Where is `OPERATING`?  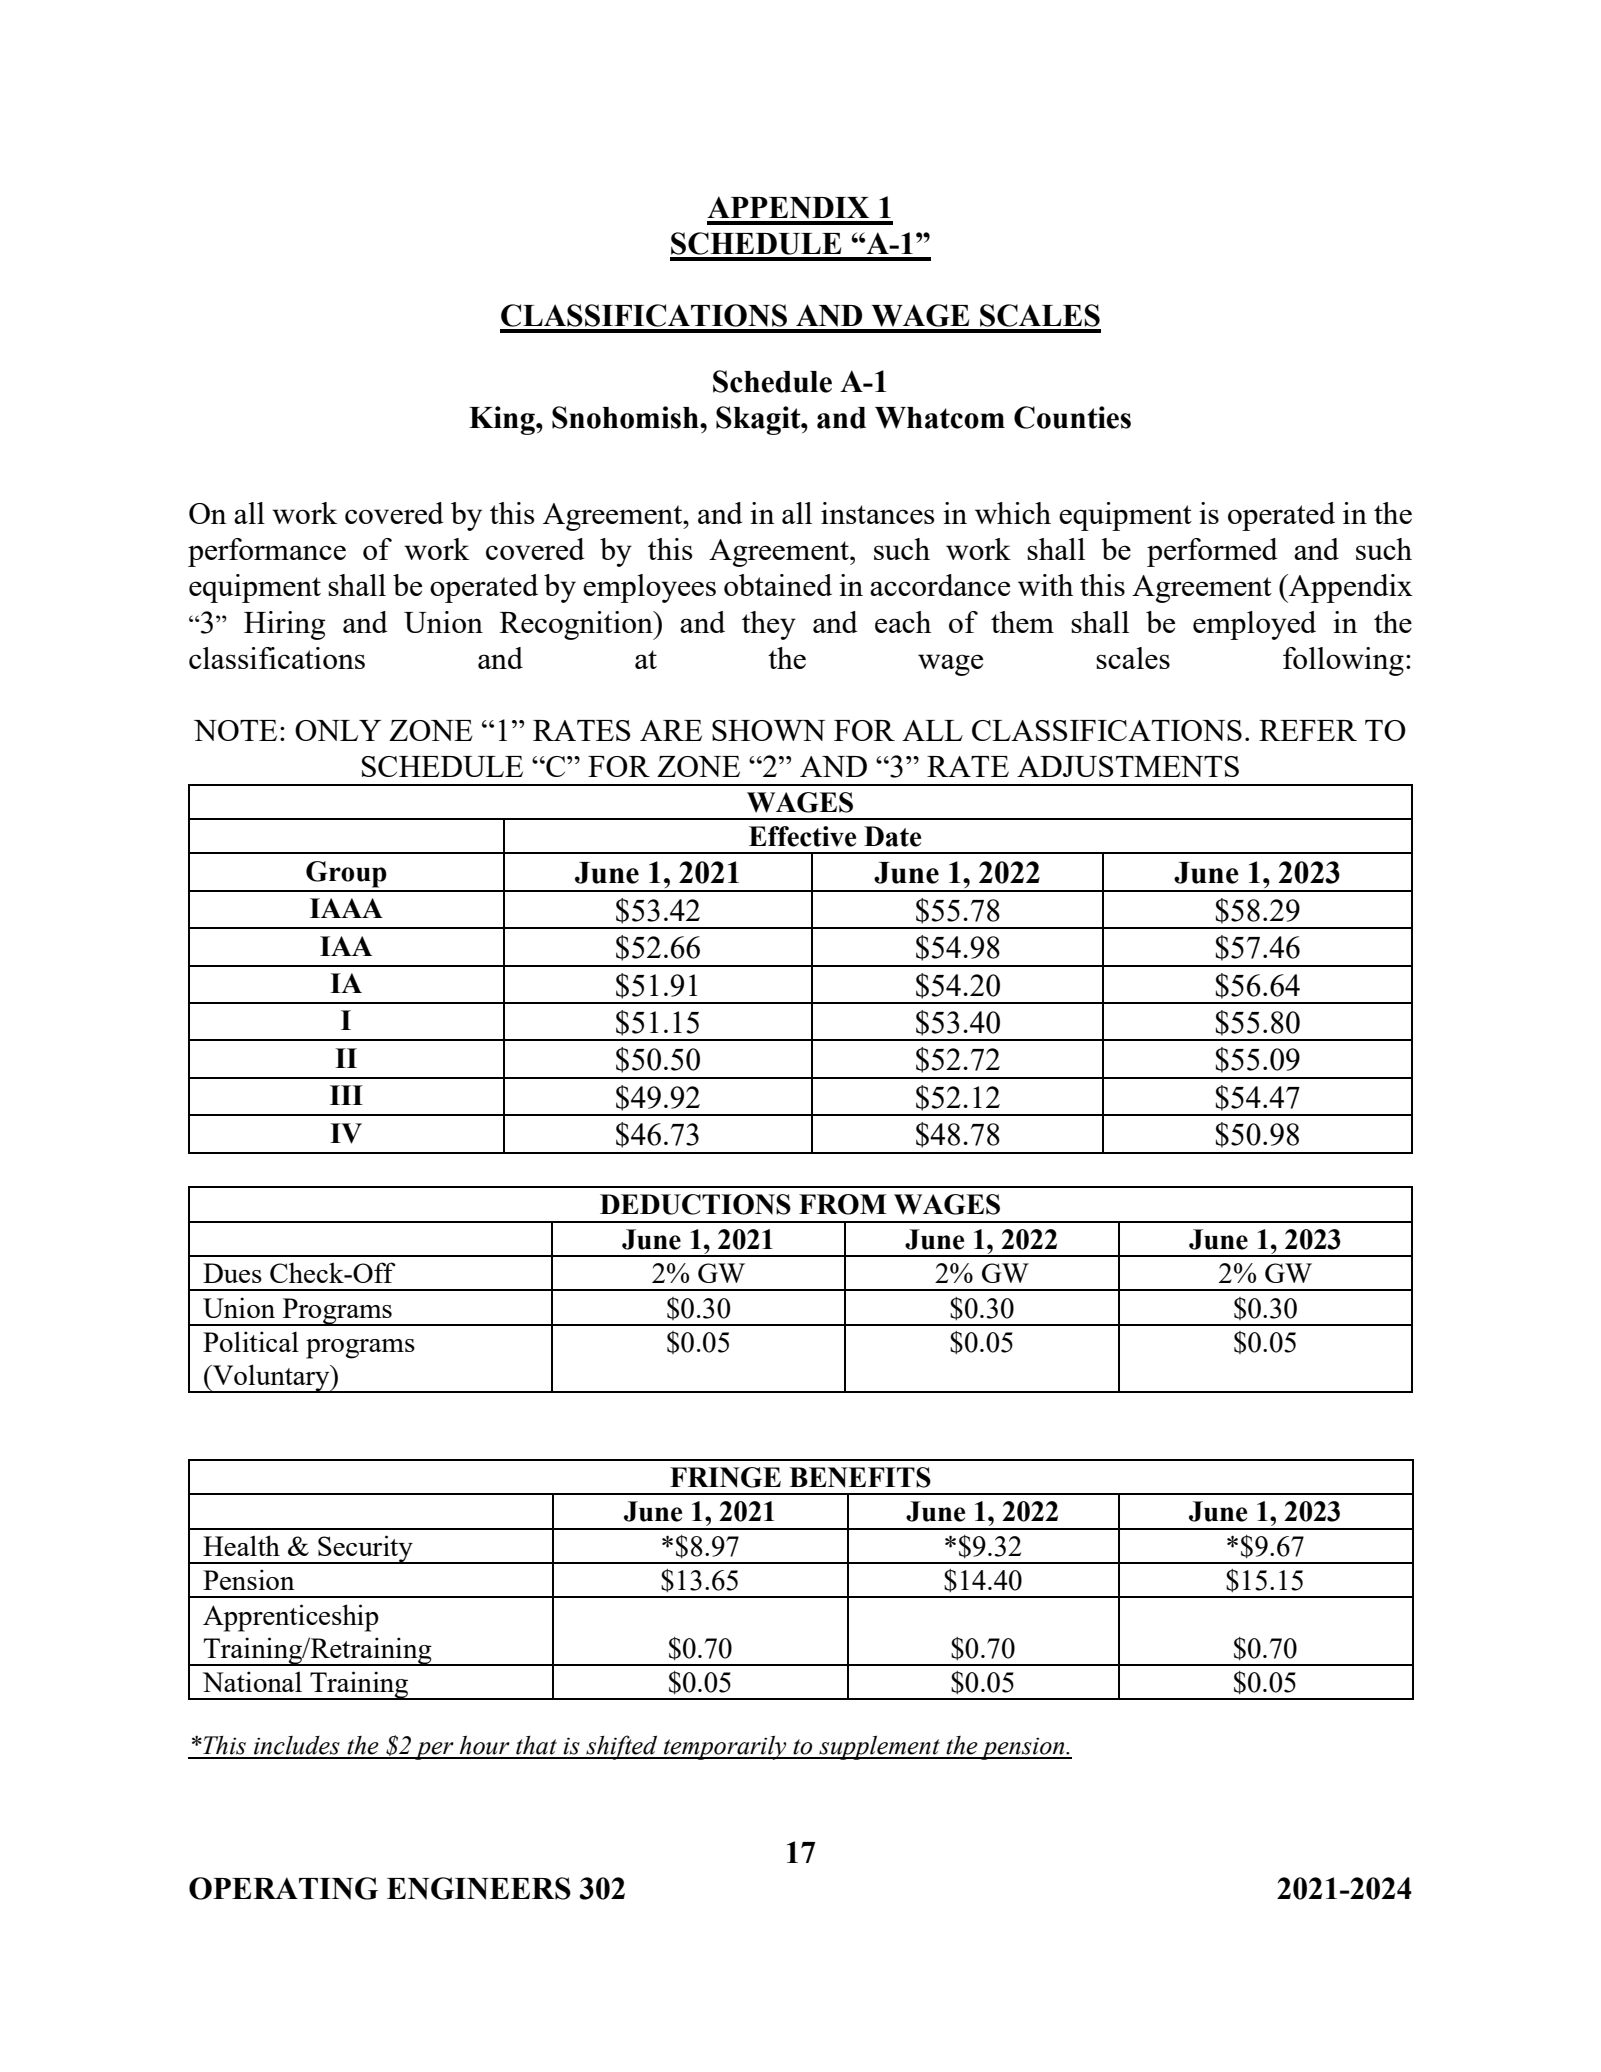
OPERATING is located at coordinates (283, 1888).
